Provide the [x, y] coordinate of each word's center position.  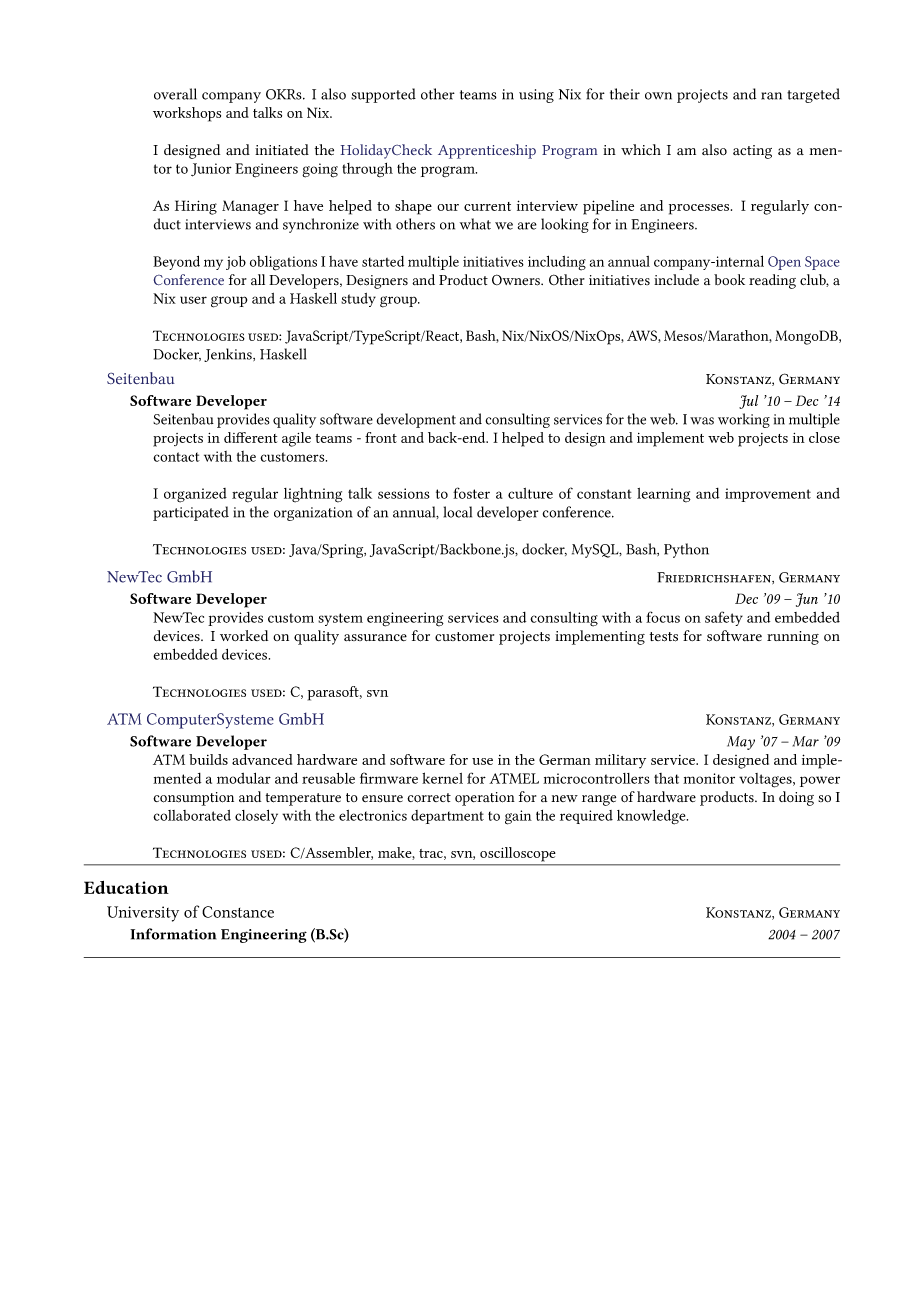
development [416, 420]
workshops [187, 114]
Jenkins [229, 355]
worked [244, 635]
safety [724, 618]
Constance [238, 912]
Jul [748, 402]
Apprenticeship [487, 151]
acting [752, 152]
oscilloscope [517, 854]
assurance [375, 637]
